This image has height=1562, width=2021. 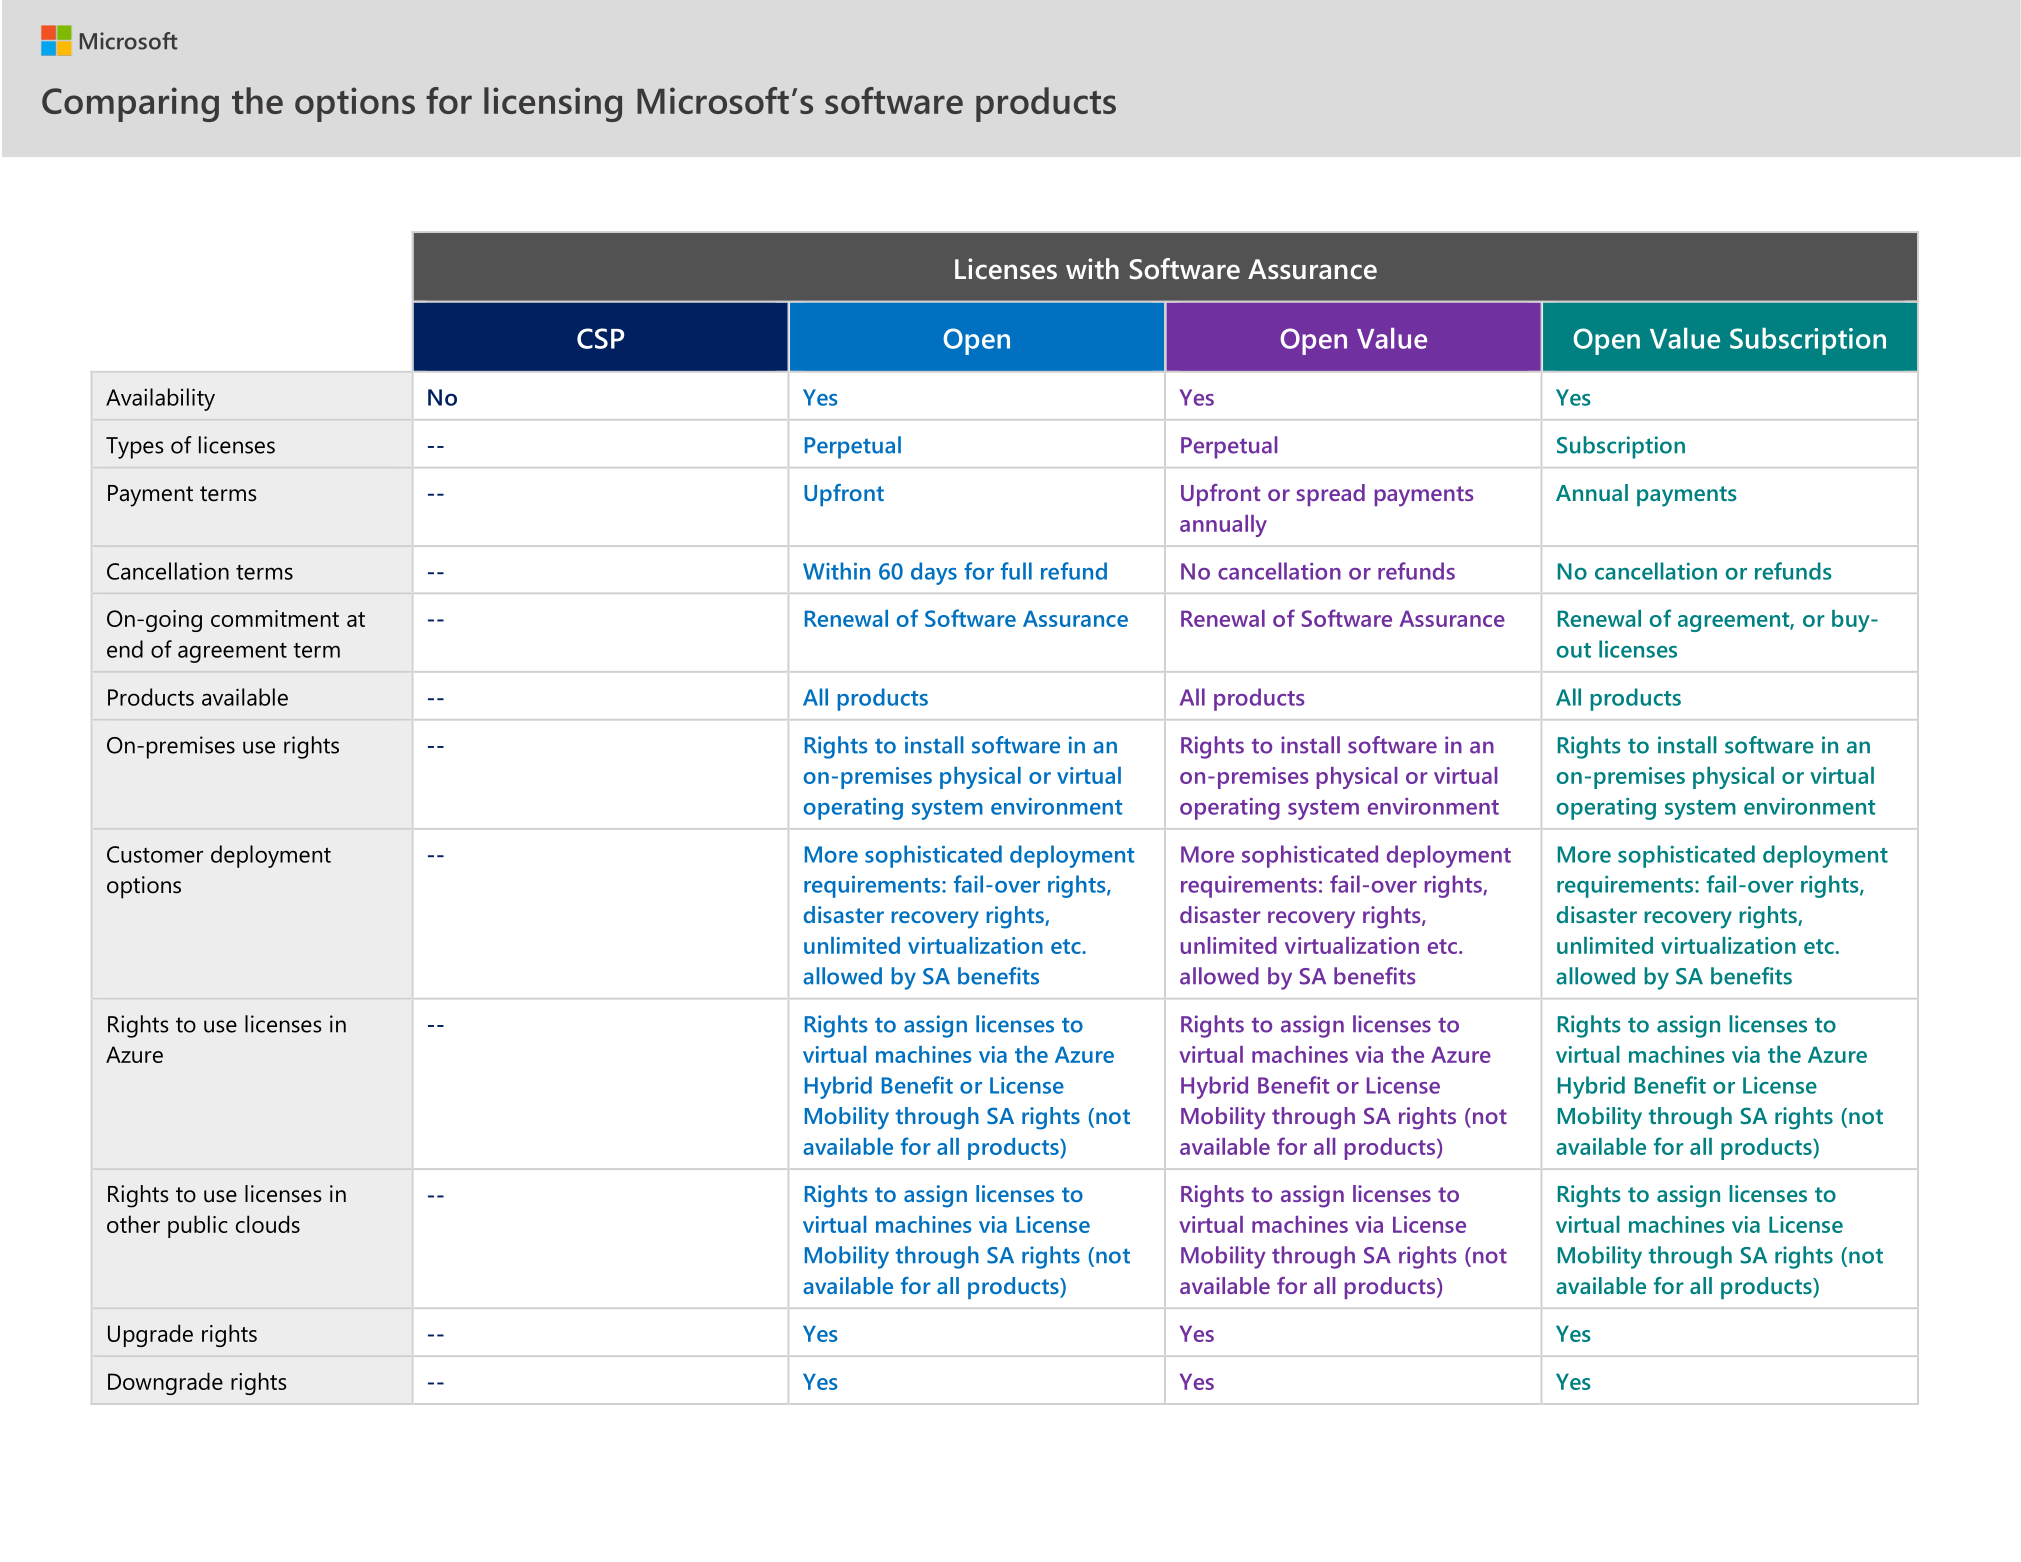 I want to click on commitment, so click(x=275, y=618).
